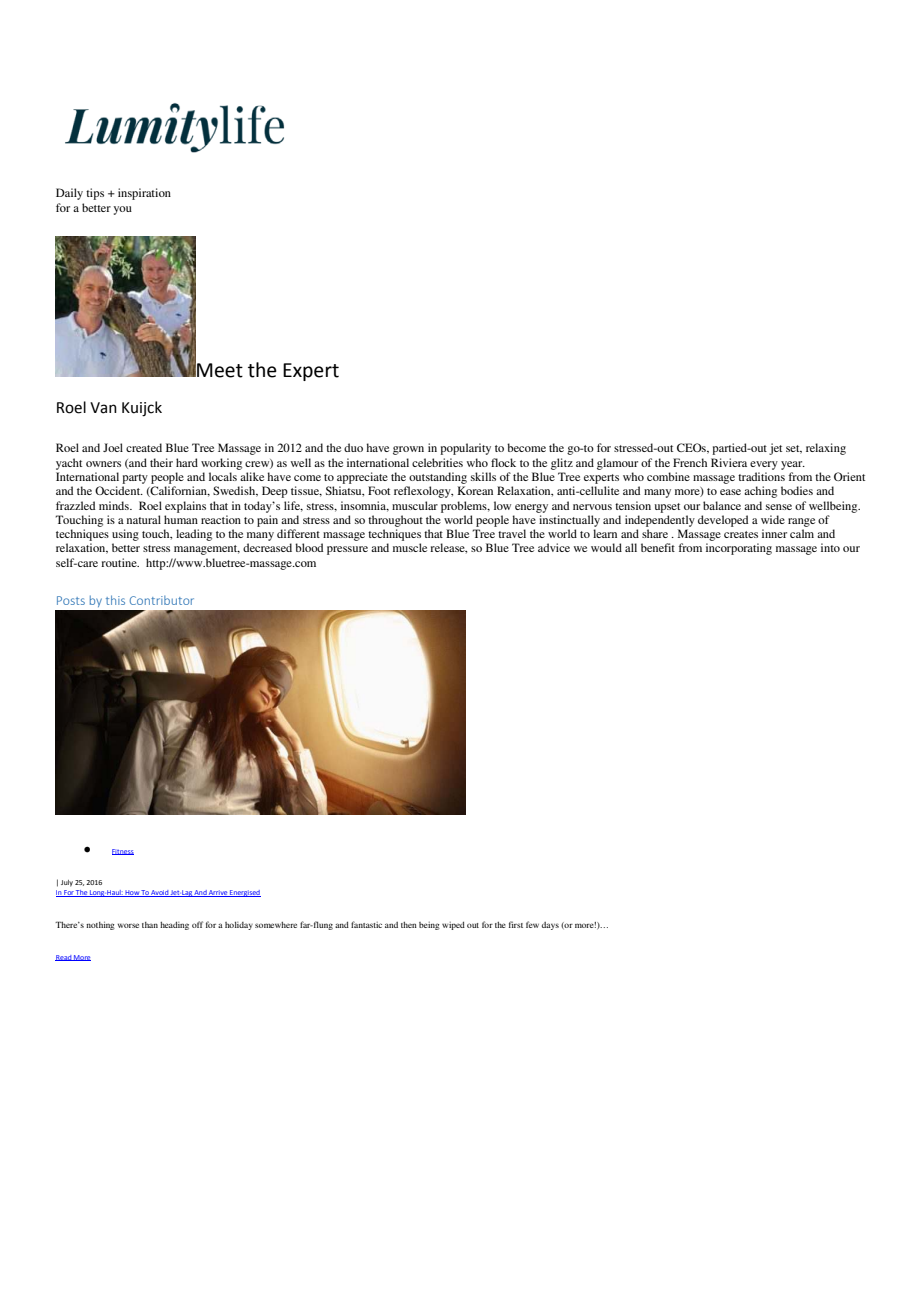  Describe the element at coordinates (465, 449) in the screenshot. I see `popularity` at that location.
